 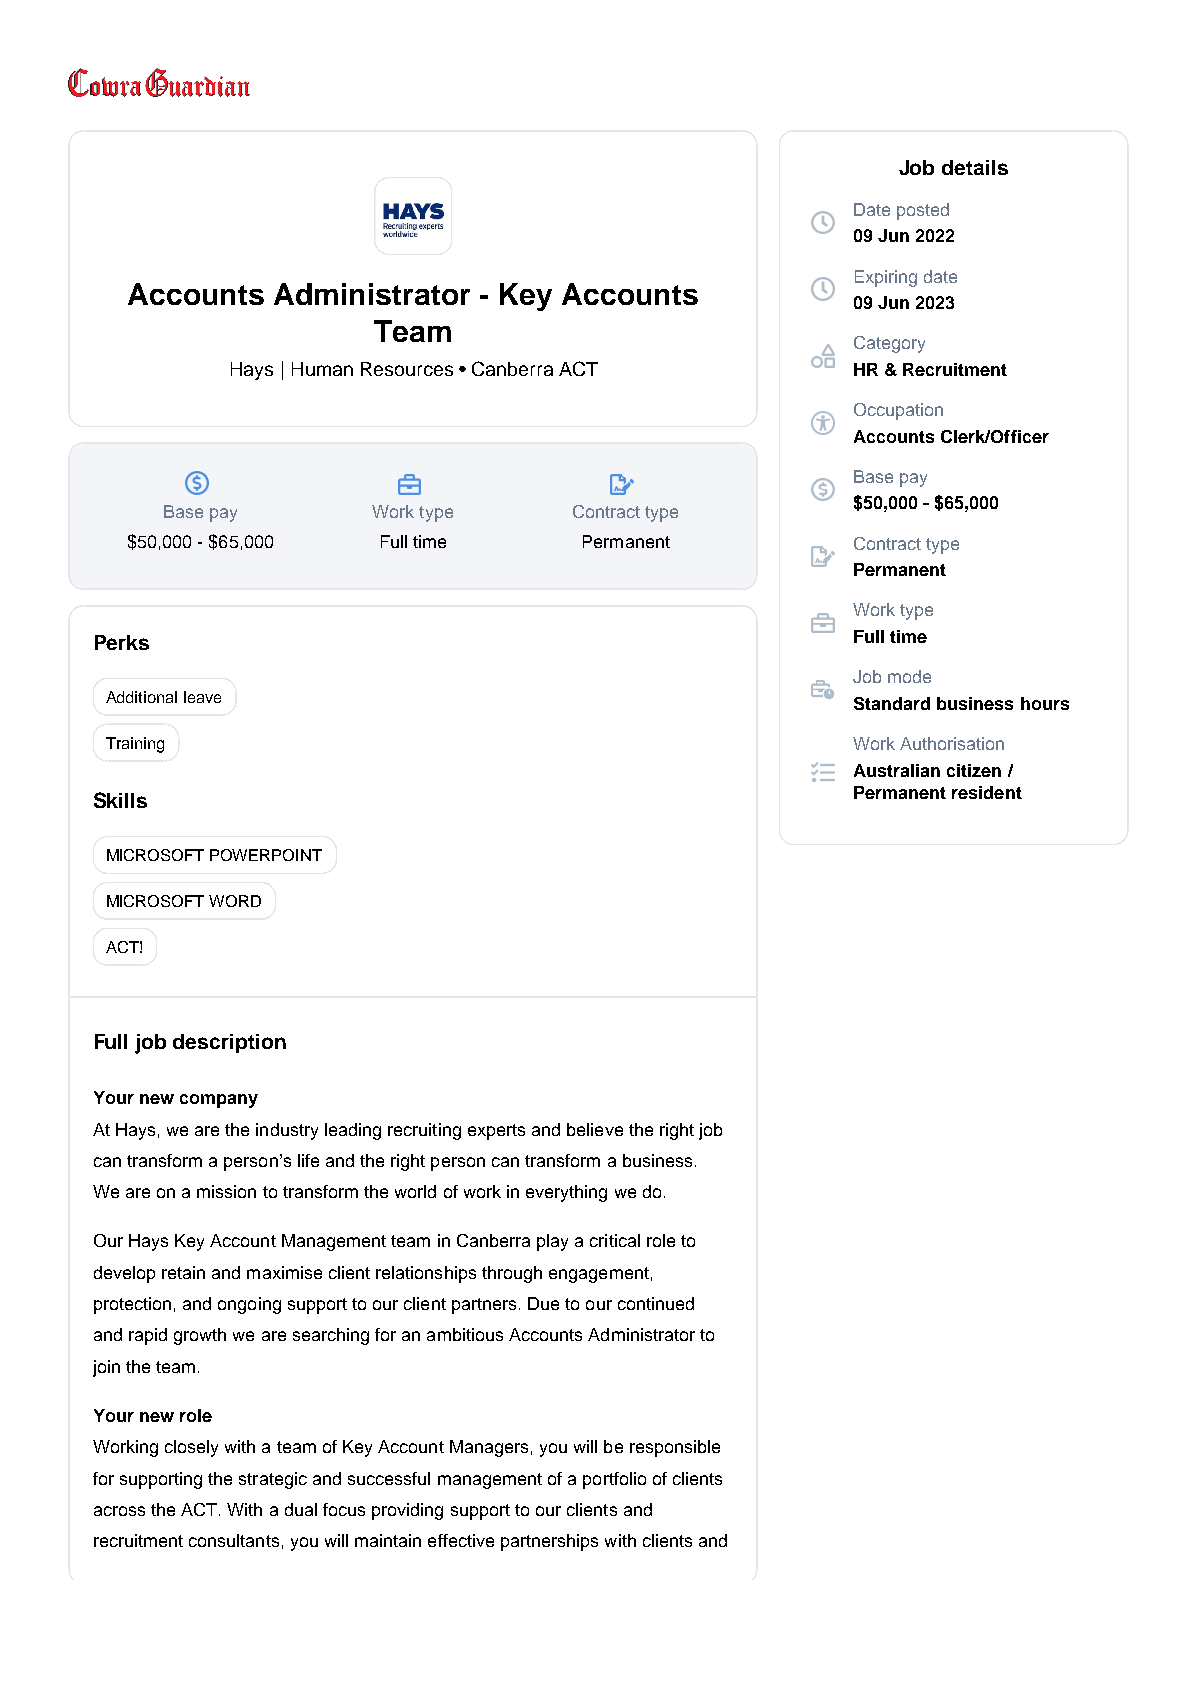 What do you see at coordinates (322, 369) in the image?
I see `Human` at bounding box center [322, 369].
